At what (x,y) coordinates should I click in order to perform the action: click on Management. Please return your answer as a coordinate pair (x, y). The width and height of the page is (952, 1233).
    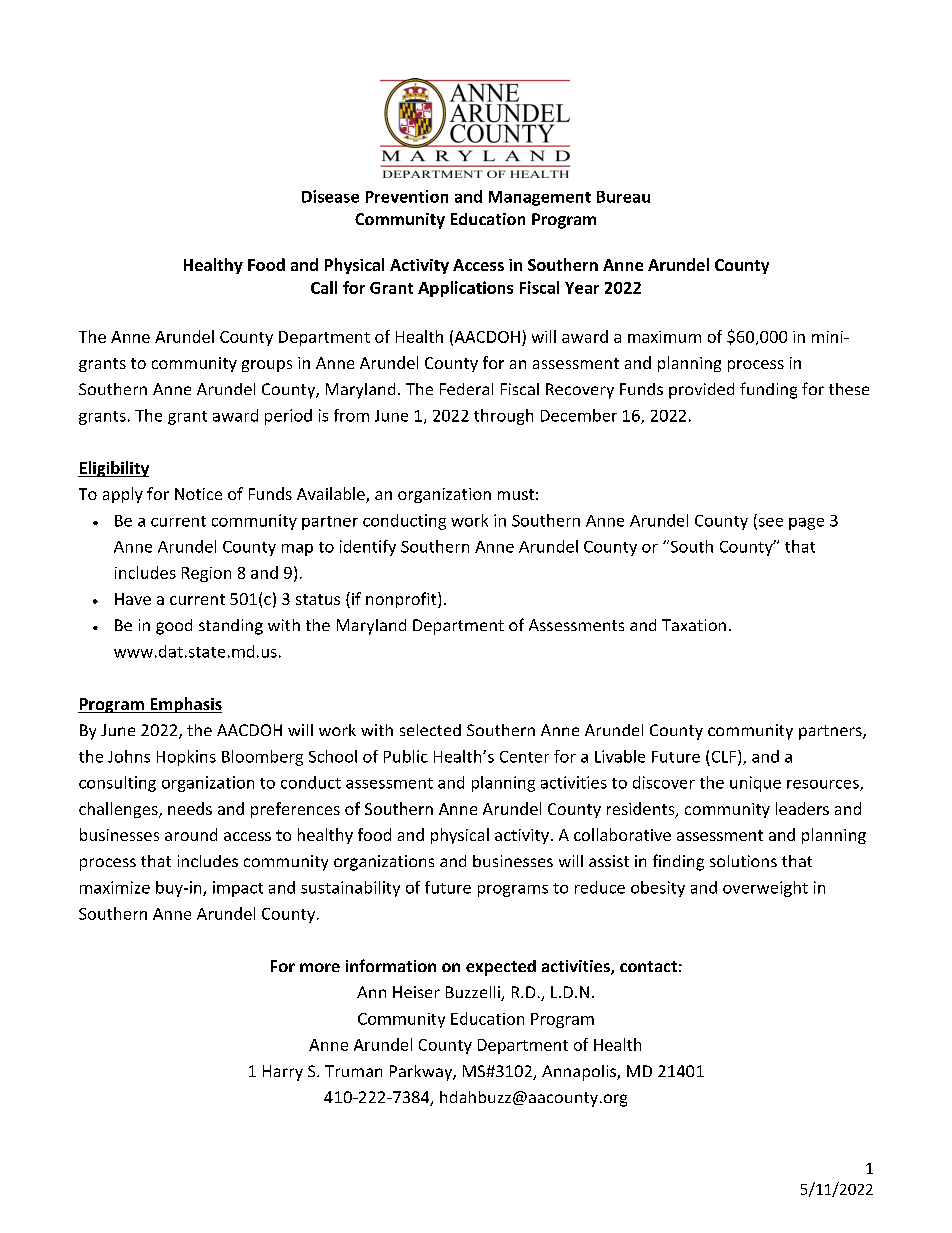
    Looking at the image, I should click on (540, 198).
